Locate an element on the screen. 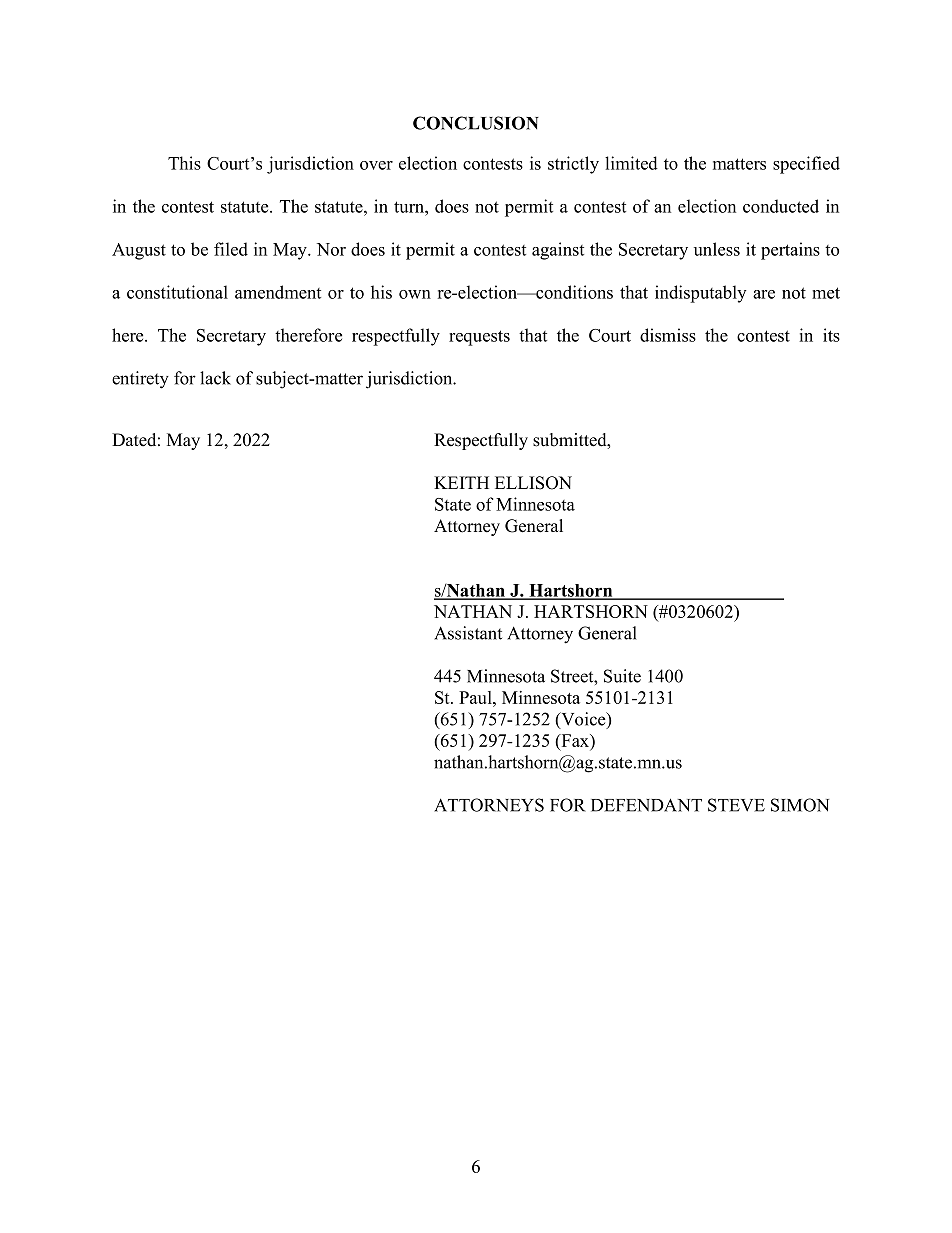 The height and width of the screenshot is (1233, 952). constitutional is located at coordinates (177, 292).
